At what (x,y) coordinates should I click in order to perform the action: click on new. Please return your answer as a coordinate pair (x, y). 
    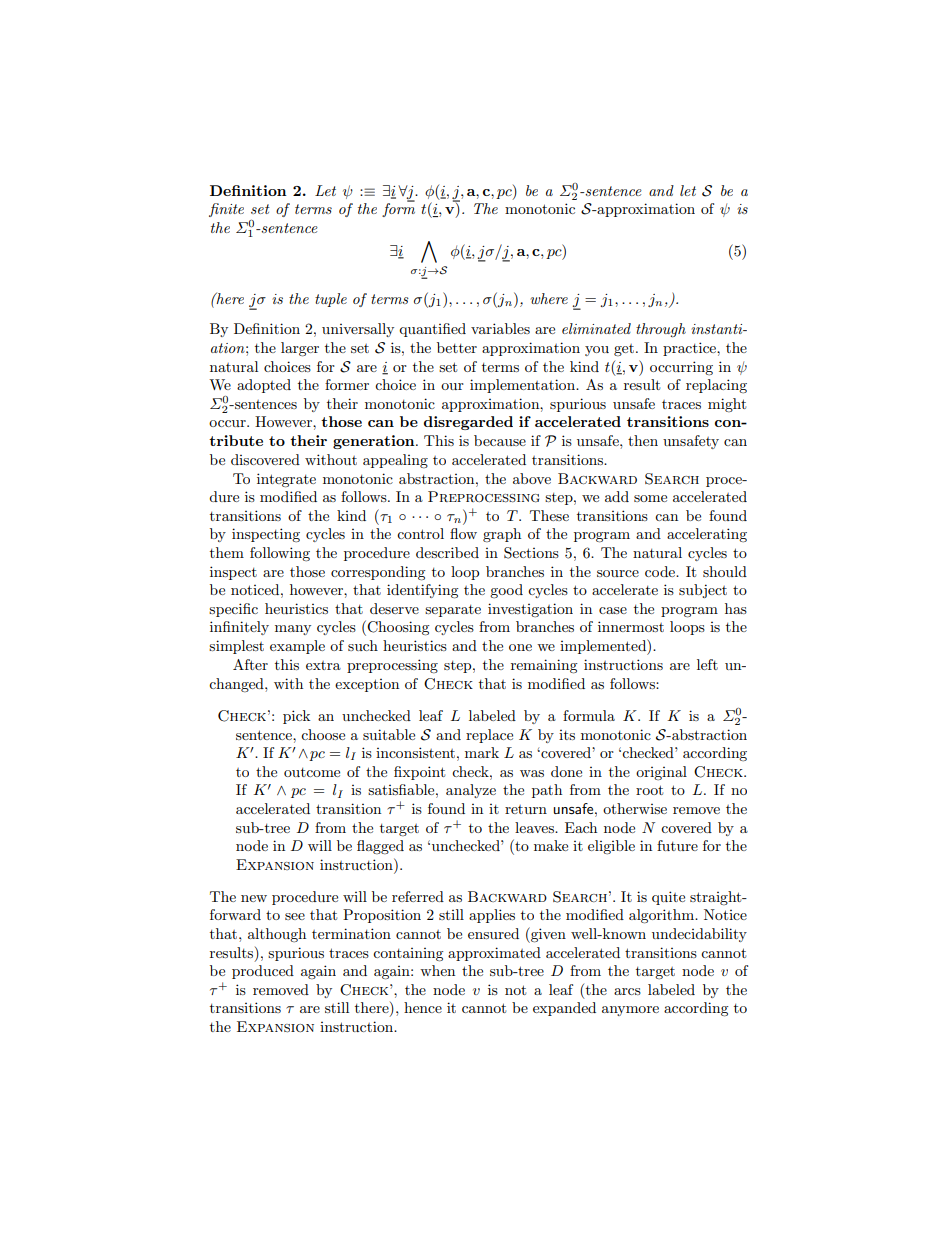
    Looking at the image, I should click on (254, 898).
